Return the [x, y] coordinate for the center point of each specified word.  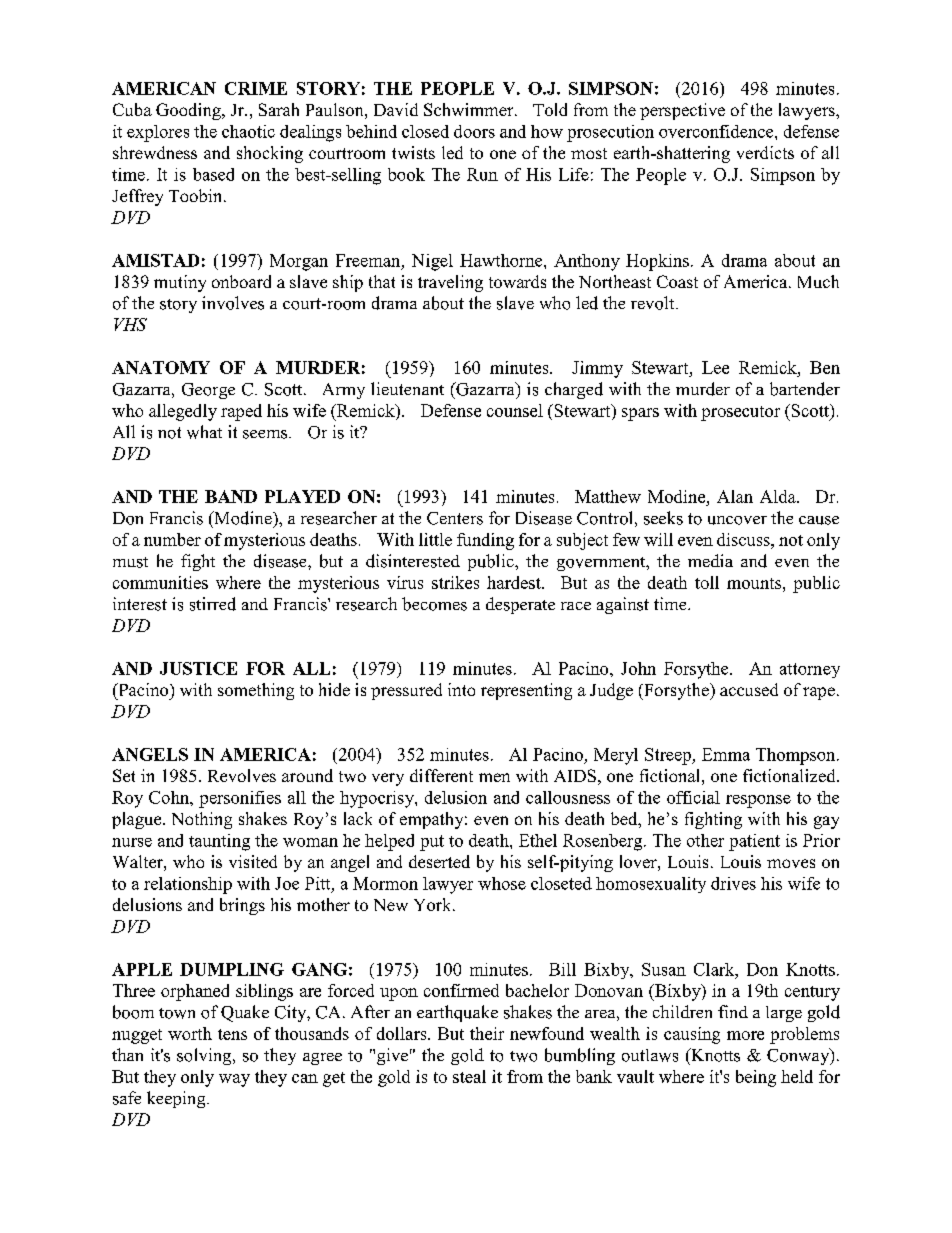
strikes [455, 582]
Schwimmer [470, 109]
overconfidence [717, 131]
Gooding [189, 111]
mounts [755, 583]
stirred [213, 604]
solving [205, 1056]
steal [469, 1076]
